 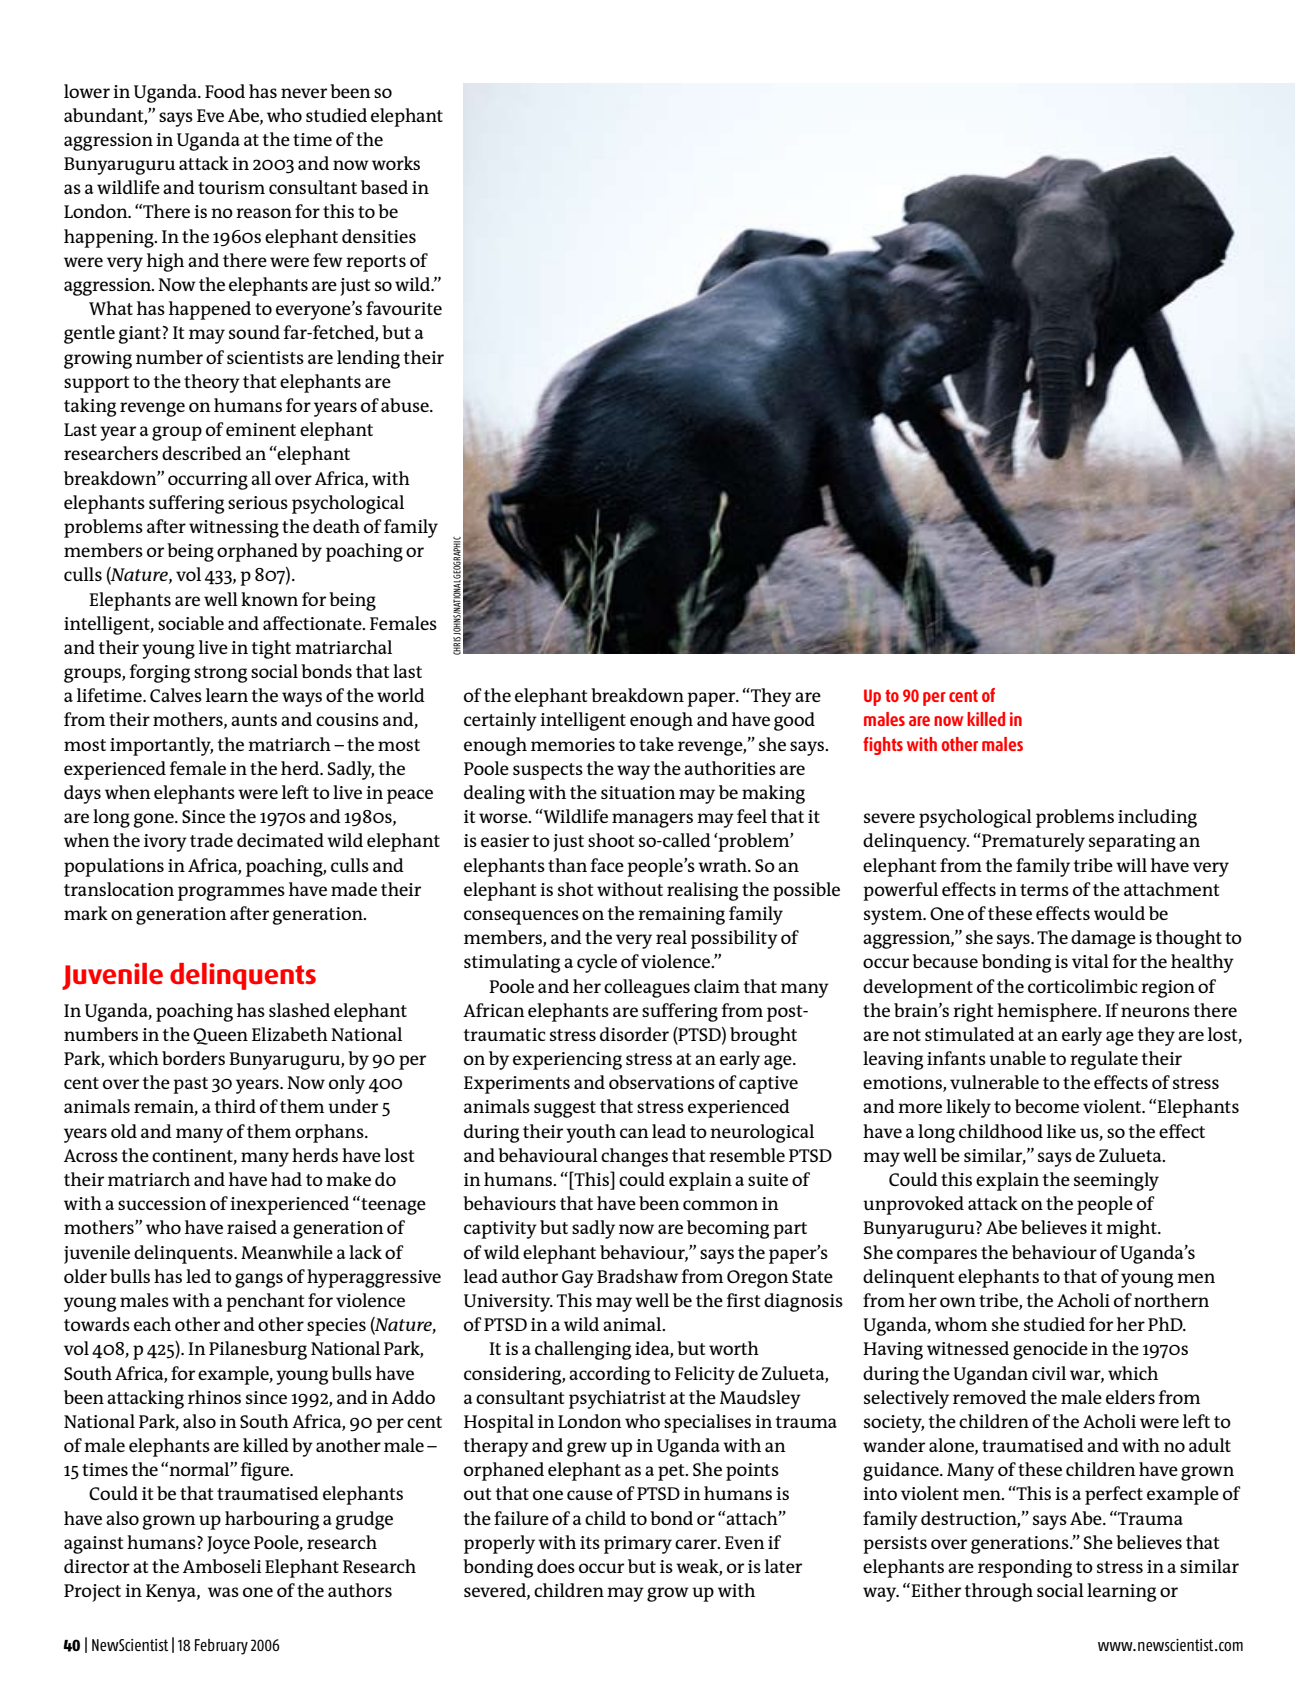 What do you see at coordinates (652, 820) in the screenshot?
I see `managers` at bounding box center [652, 820].
